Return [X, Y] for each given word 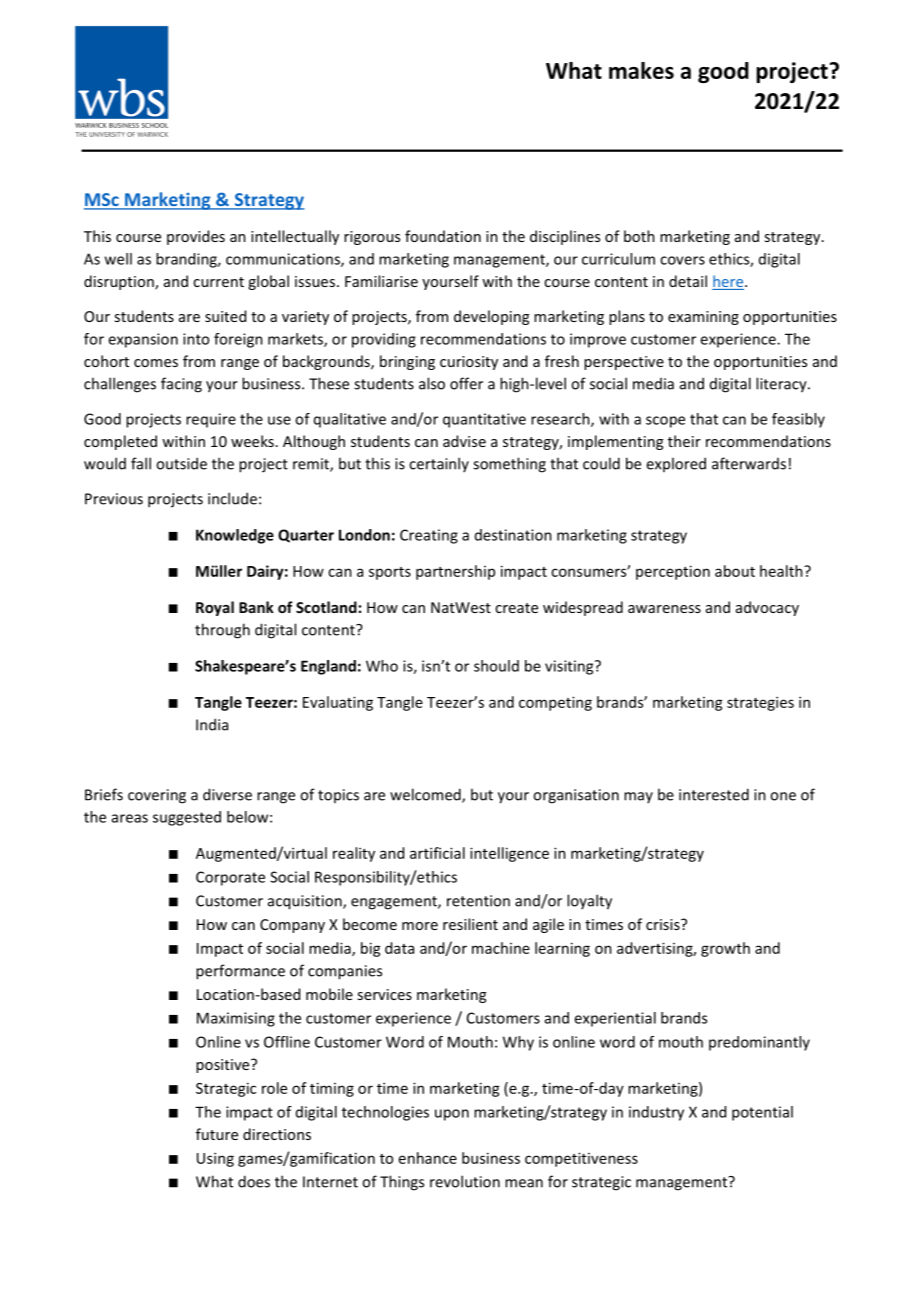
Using [215, 1159]
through [222, 631]
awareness [664, 609]
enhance [428, 1158]
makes [641, 70]
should [496, 666]
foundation [443, 236]
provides [196, 237]
